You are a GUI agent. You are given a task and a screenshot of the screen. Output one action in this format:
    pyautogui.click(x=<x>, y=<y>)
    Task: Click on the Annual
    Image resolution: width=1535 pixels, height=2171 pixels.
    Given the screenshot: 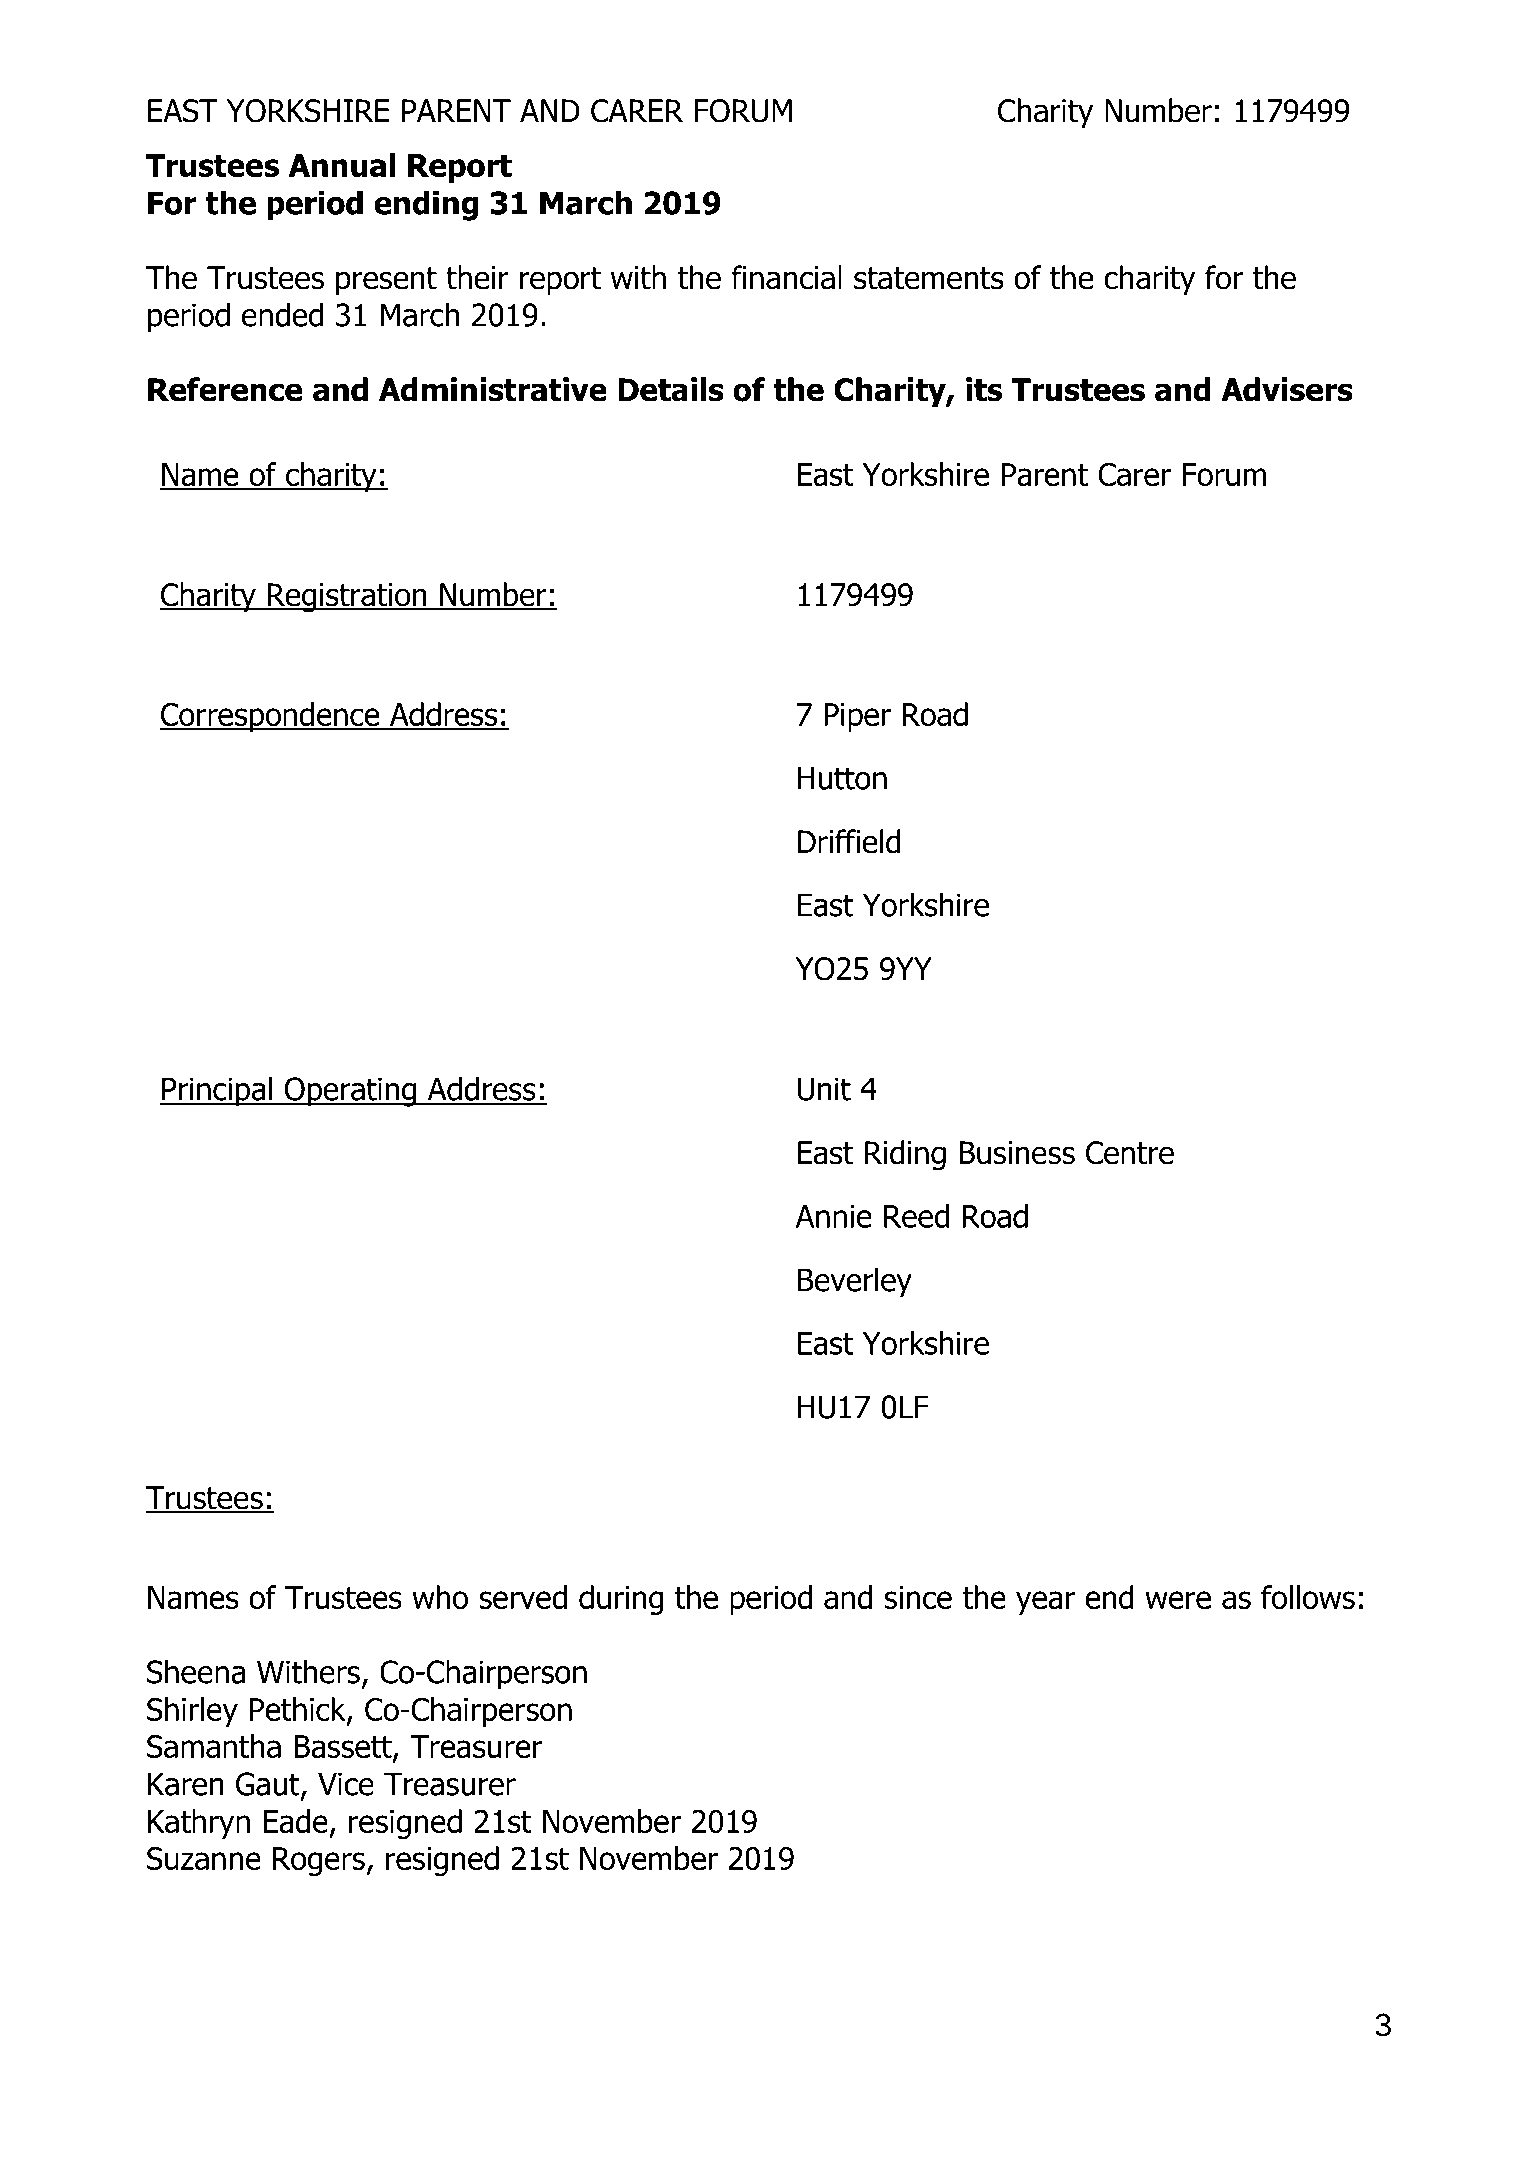 What is the action you would take?
    pyautogui.click(x=342, y=165)
